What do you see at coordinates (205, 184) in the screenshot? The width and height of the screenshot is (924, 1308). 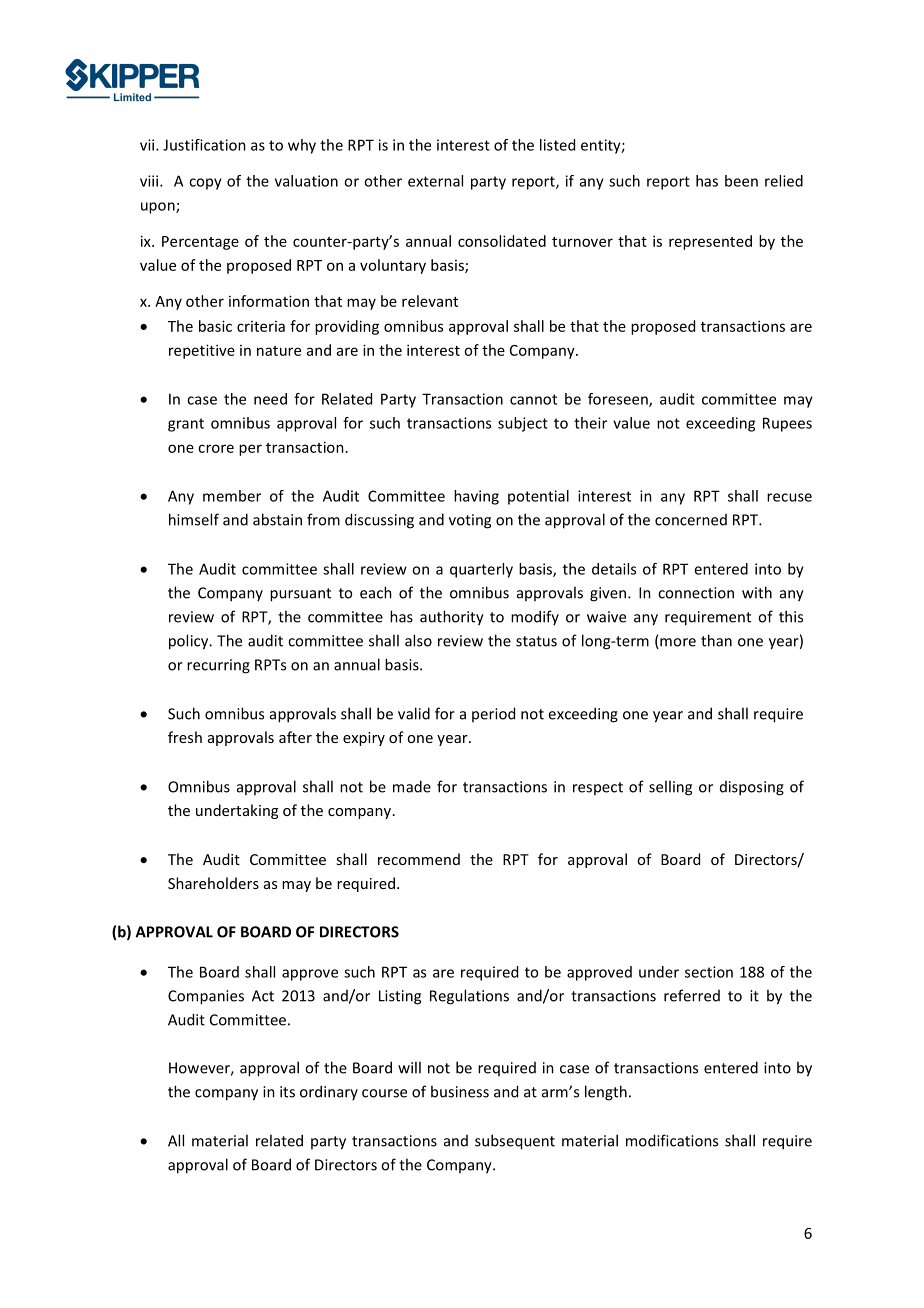 I see `copy` at bounding box center [205, 184].
